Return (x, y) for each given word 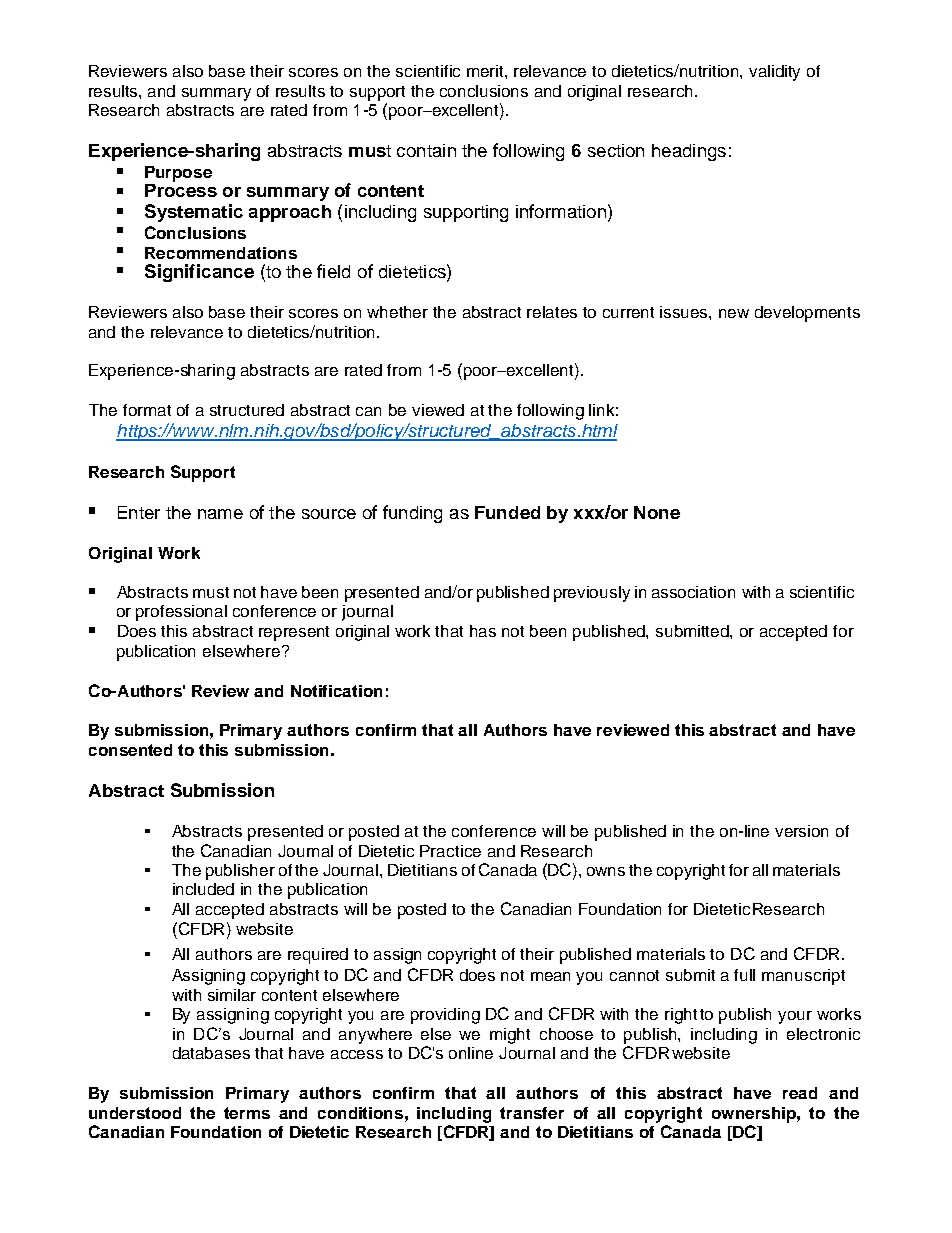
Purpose (178, 174)
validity (774, 73)
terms (247, 1113)
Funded (507, 512)
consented (130, 750)
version (801, 831)
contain (426, 150)
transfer (532, 1113)
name (220, 514)
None (657, 512)
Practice (450, 851)
